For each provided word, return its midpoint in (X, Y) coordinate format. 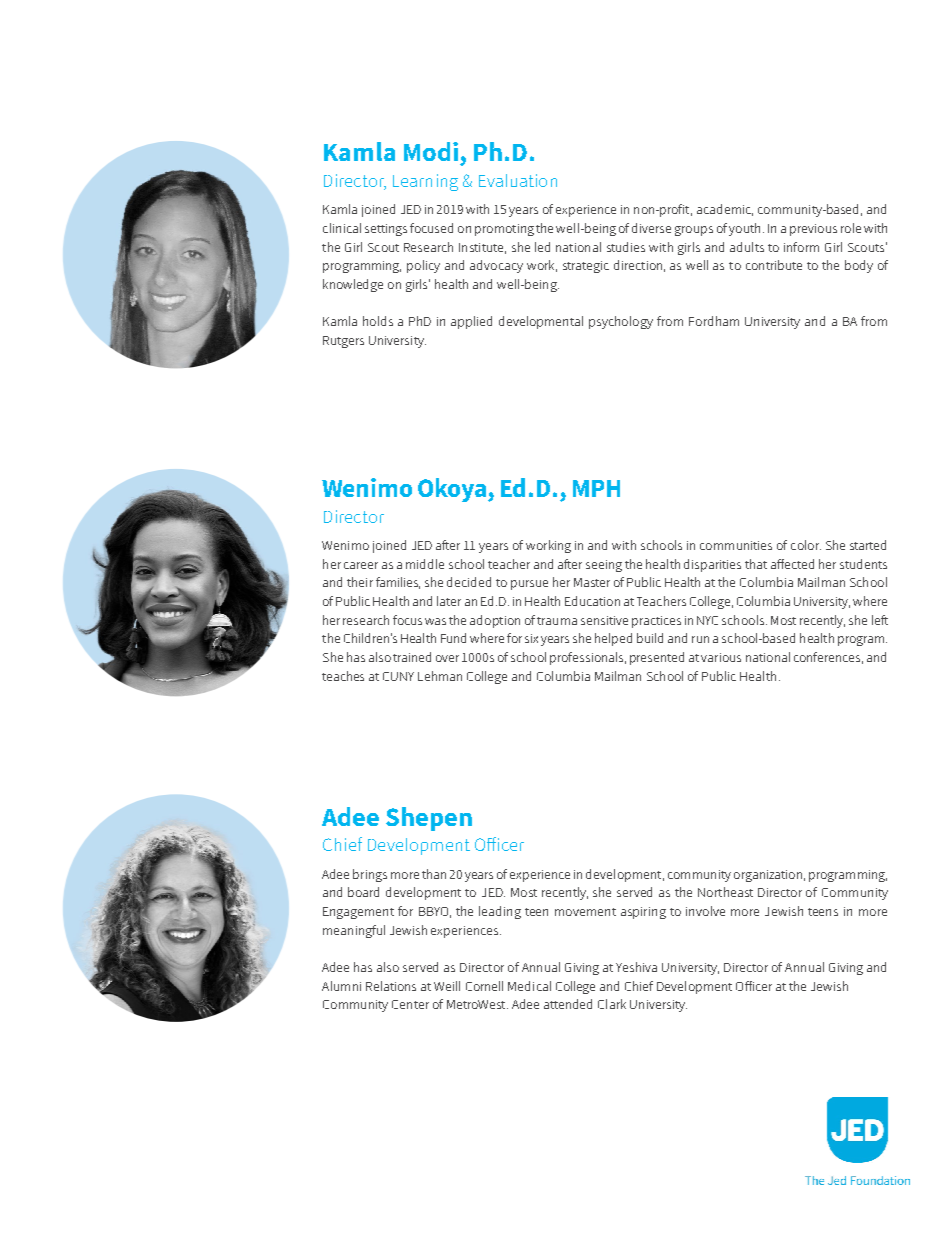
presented (657, 658)
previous (813, 230)
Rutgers (343, 342)
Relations (391, 986)
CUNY (398, 676)
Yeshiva (636, 967)
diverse (651, 228)
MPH (596, 488)
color (806, 545)
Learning (425, 182)
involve (705, 911)
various (721, 657)
